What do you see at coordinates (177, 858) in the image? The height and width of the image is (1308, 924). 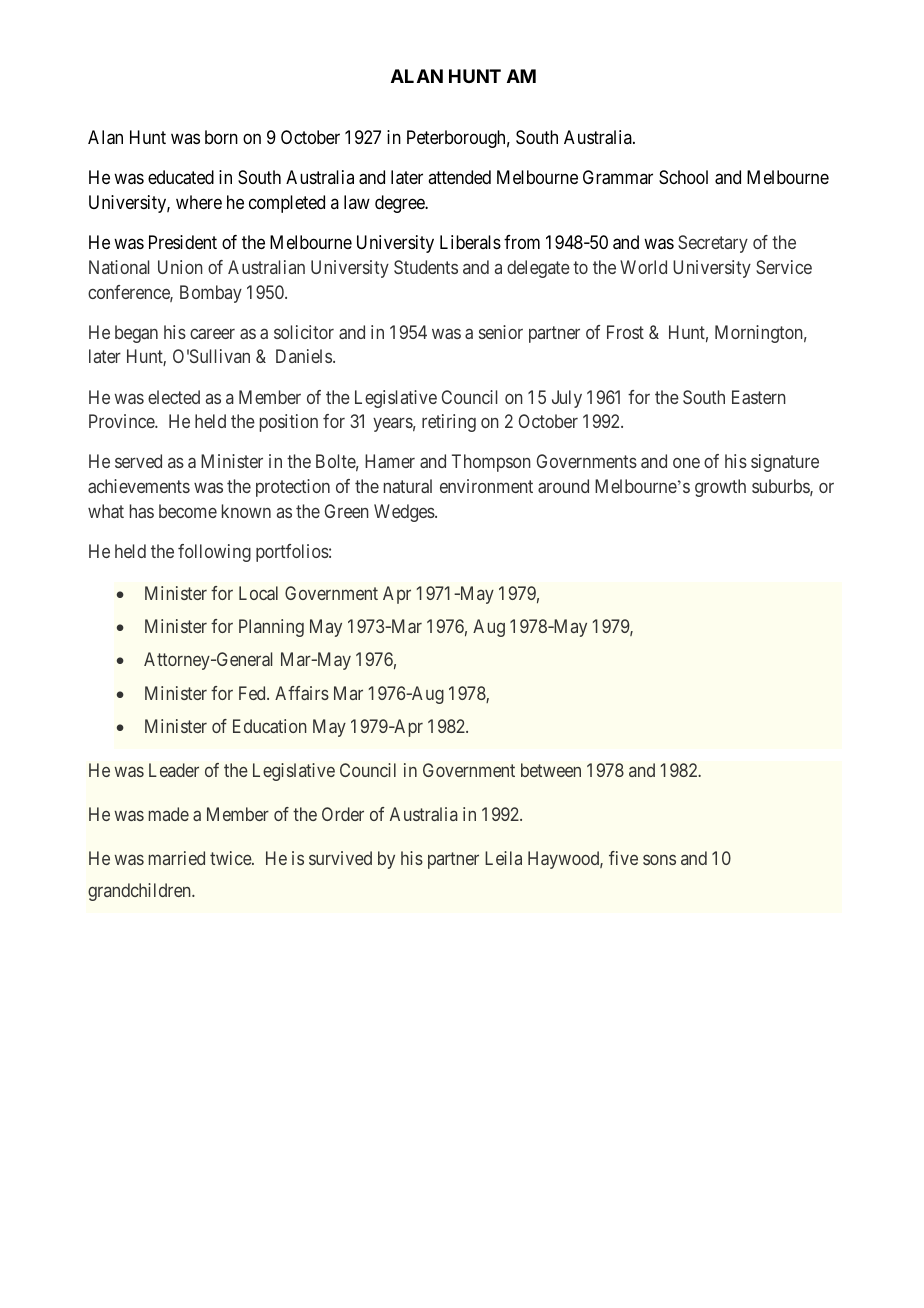 I see `married` at bounding box center [177, 858].
